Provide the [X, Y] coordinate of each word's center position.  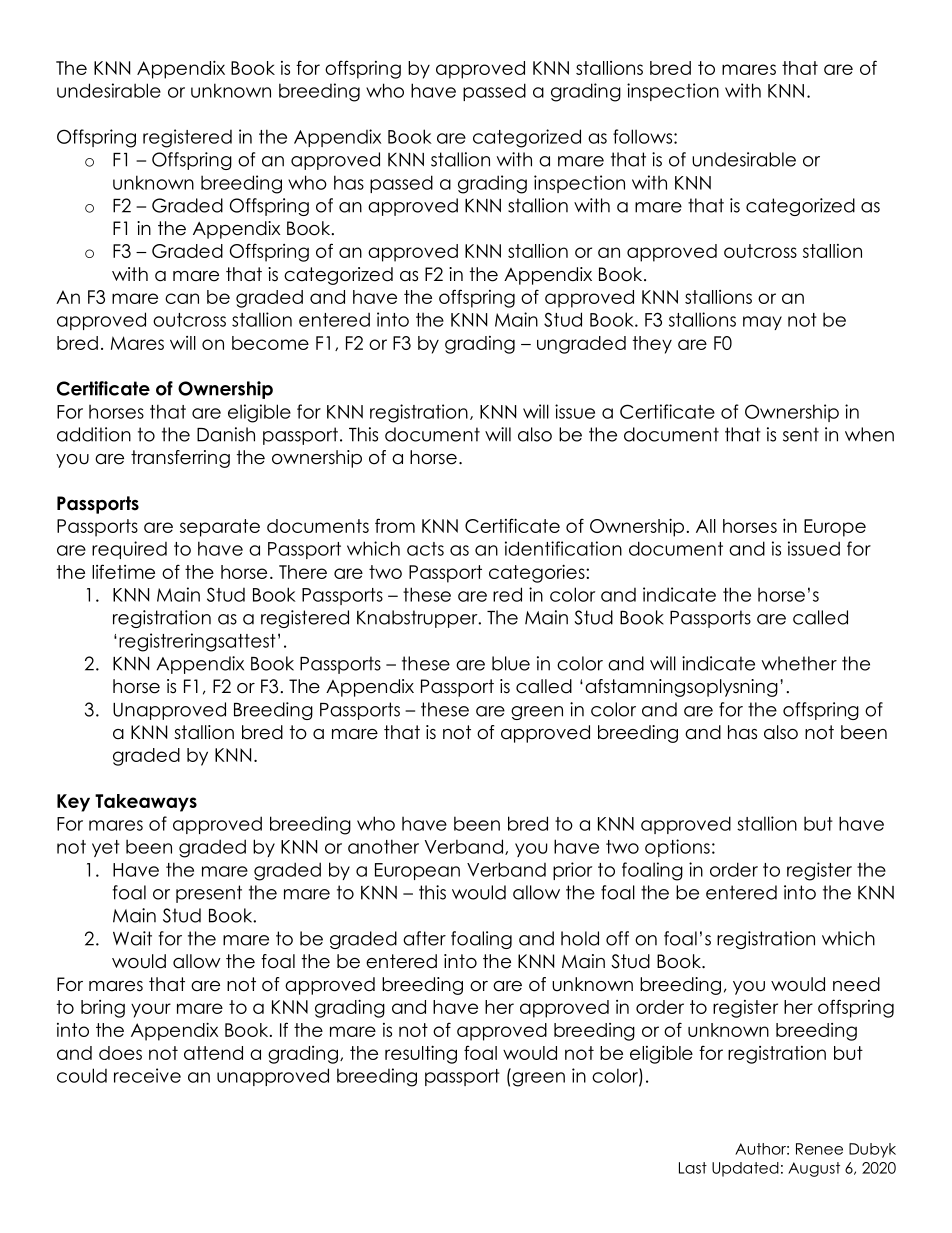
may [762, 323]
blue [511, 663]
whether [799, 663]
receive [147, 1075]
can [182, 298]
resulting [421, 1054]
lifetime [123, 571]
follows [644, 136]
